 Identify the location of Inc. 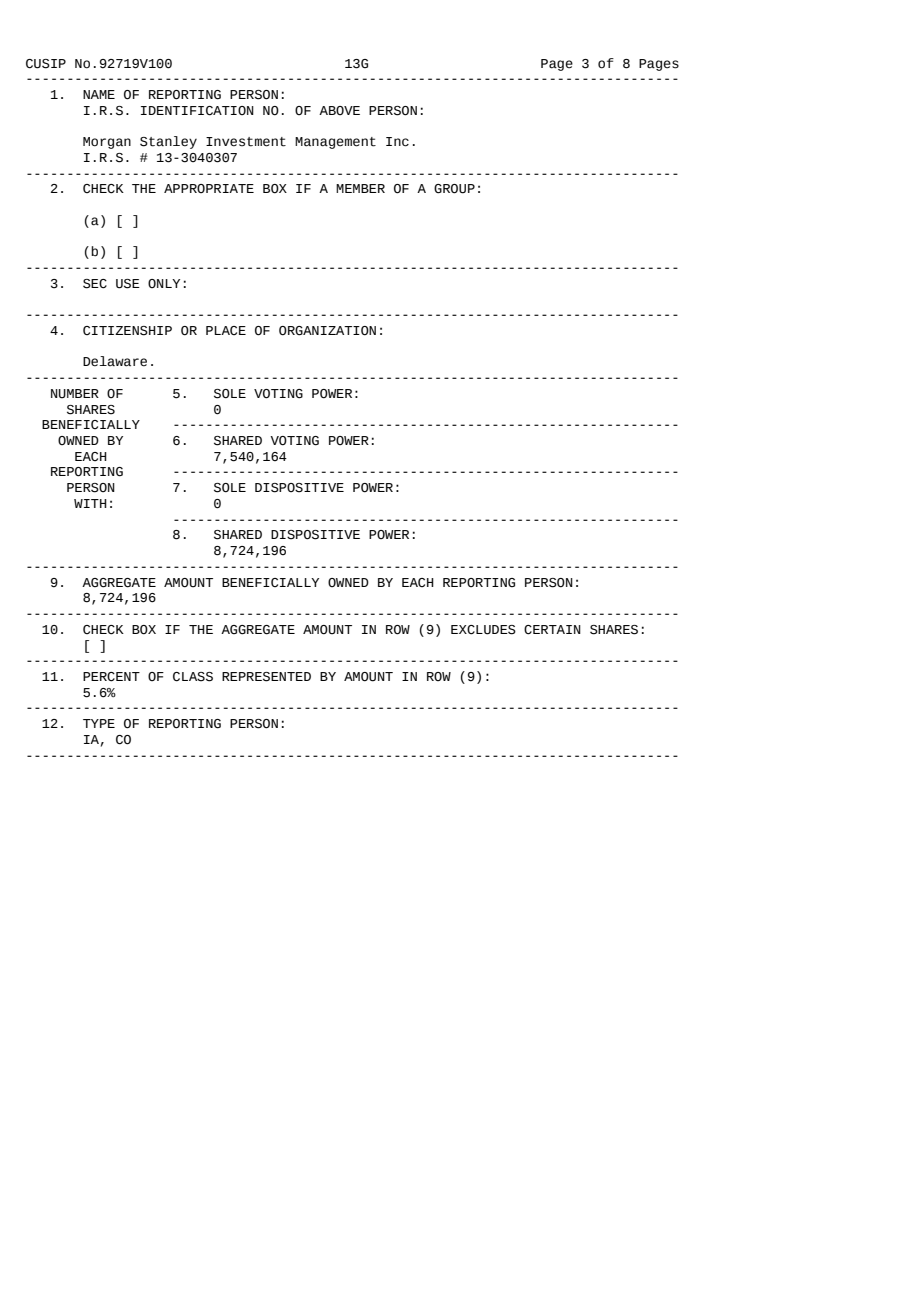
(397, 142).
